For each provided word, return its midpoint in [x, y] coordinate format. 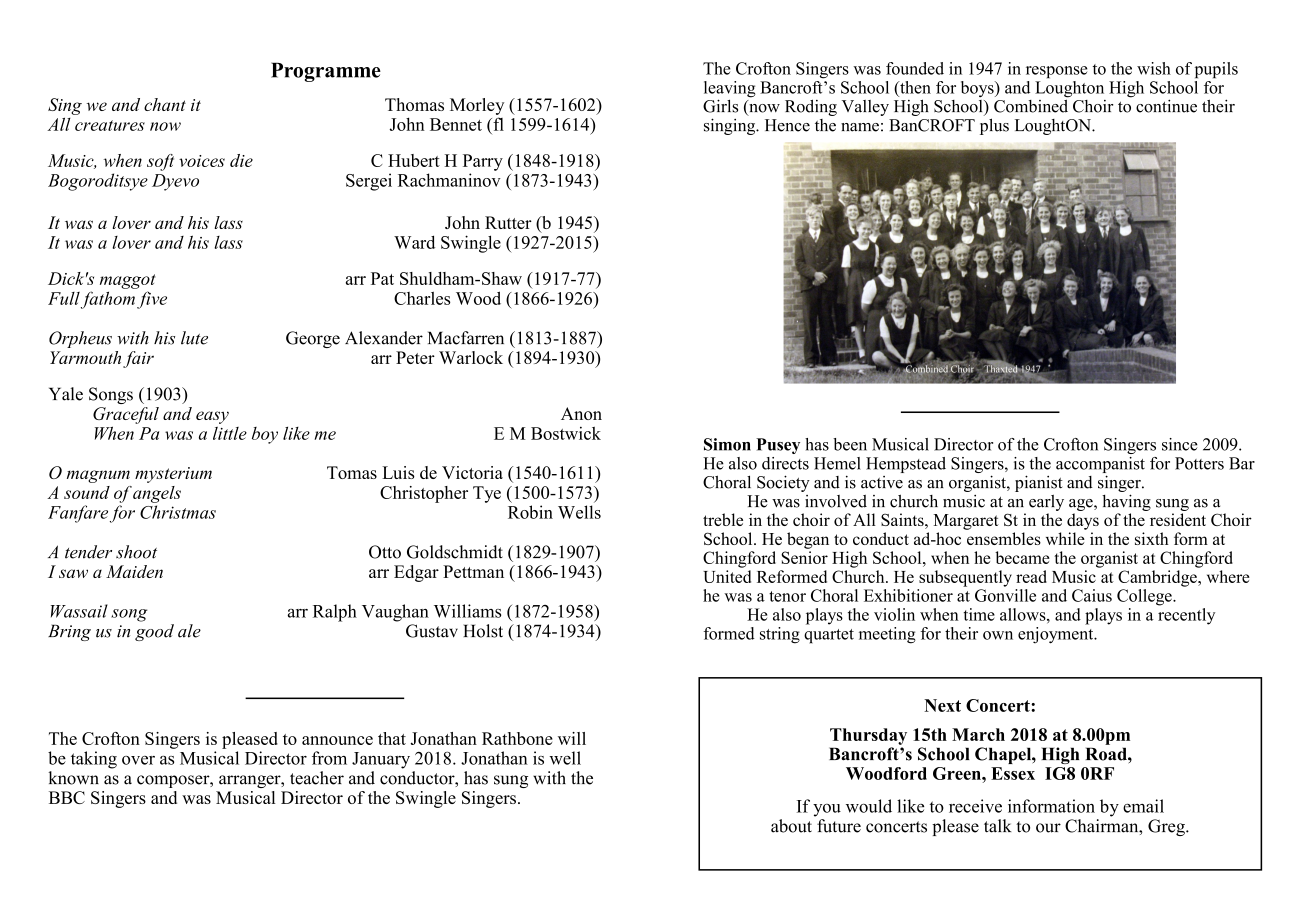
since [1180, 444]
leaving [730, 90]
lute [194, 338]
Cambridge [1158, 578]
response [1057, 72]
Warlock [471, 357]
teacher [317, 778]
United [727, 576]
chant [165, 104]
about [791, 826]
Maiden [134, 571]
